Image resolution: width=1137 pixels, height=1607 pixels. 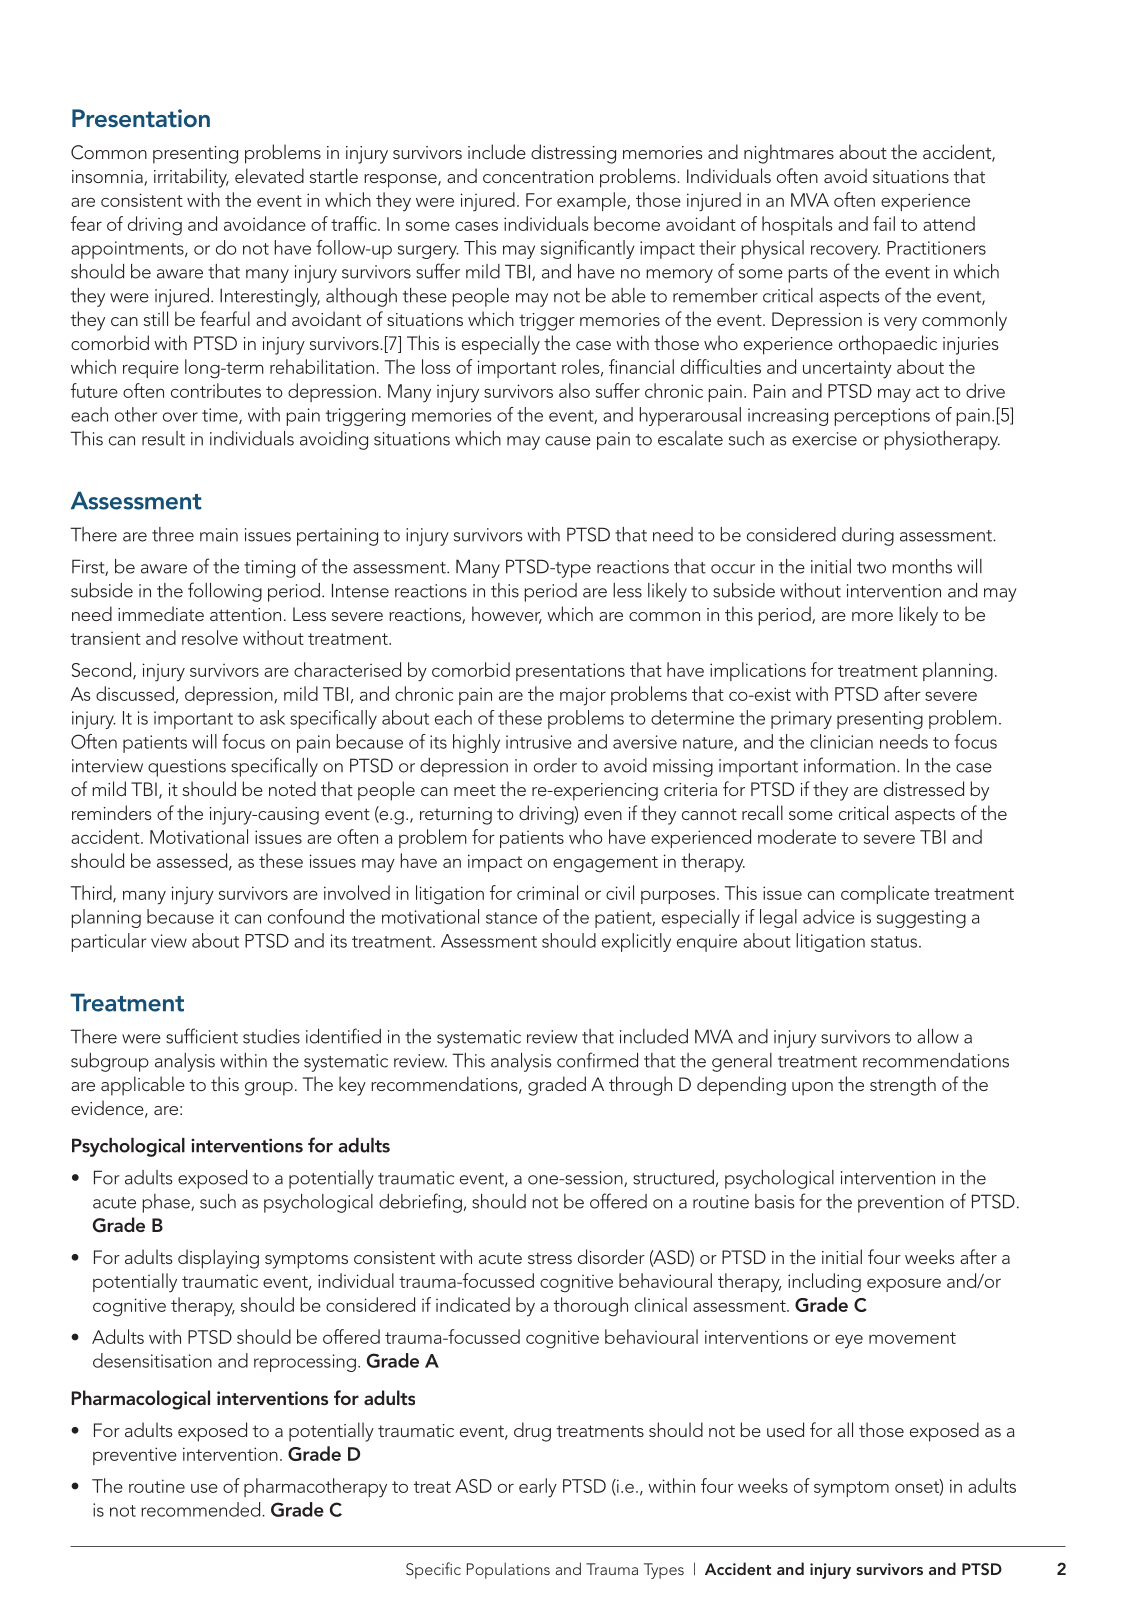 What do you see at coordinates (574, 390) in the image?
I see `also` at bounding box center [574, 390].
